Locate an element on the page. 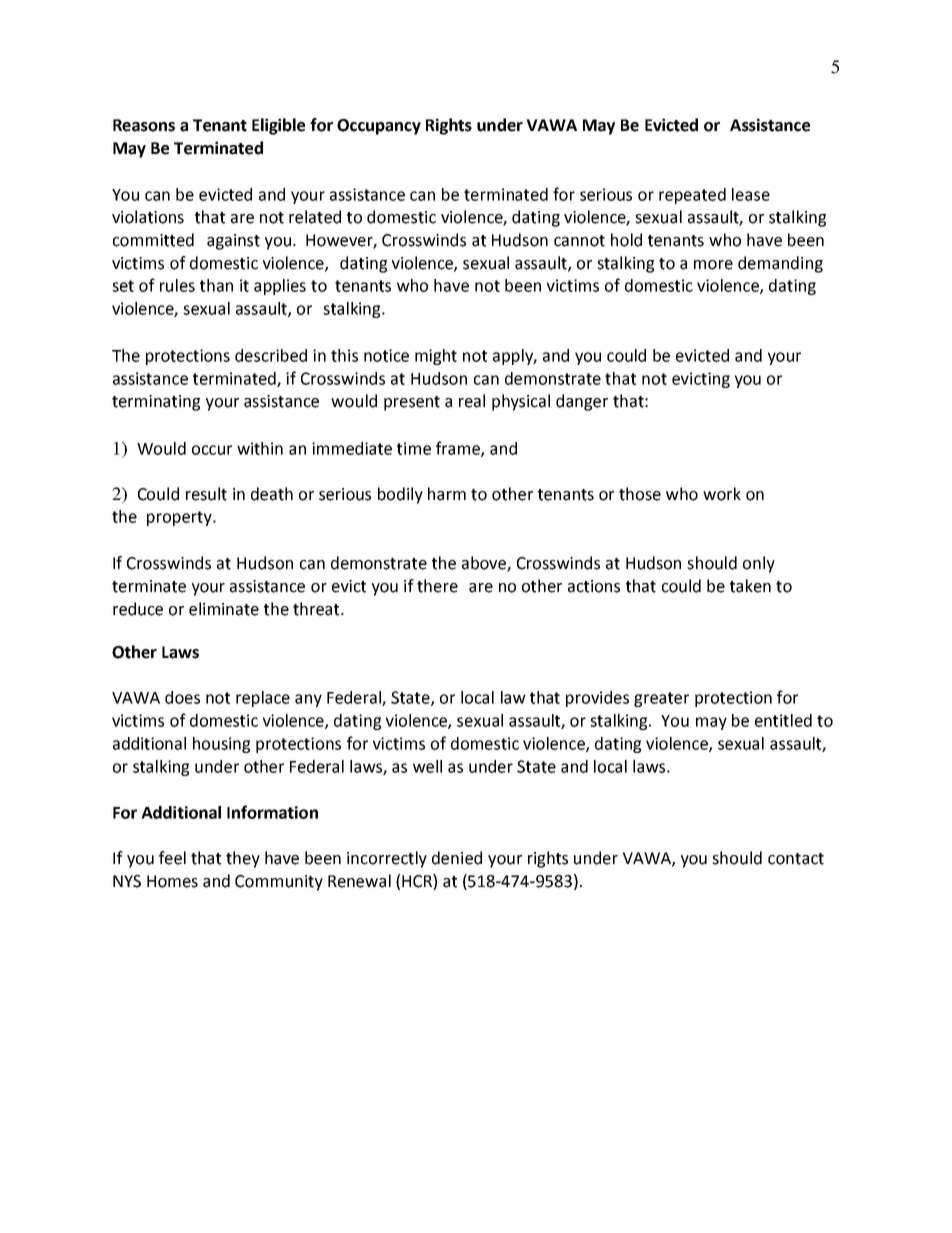 Image resolution: width=952 pixels, height=1233 pixels. Occupancy is located at coordinates (379, 127).
